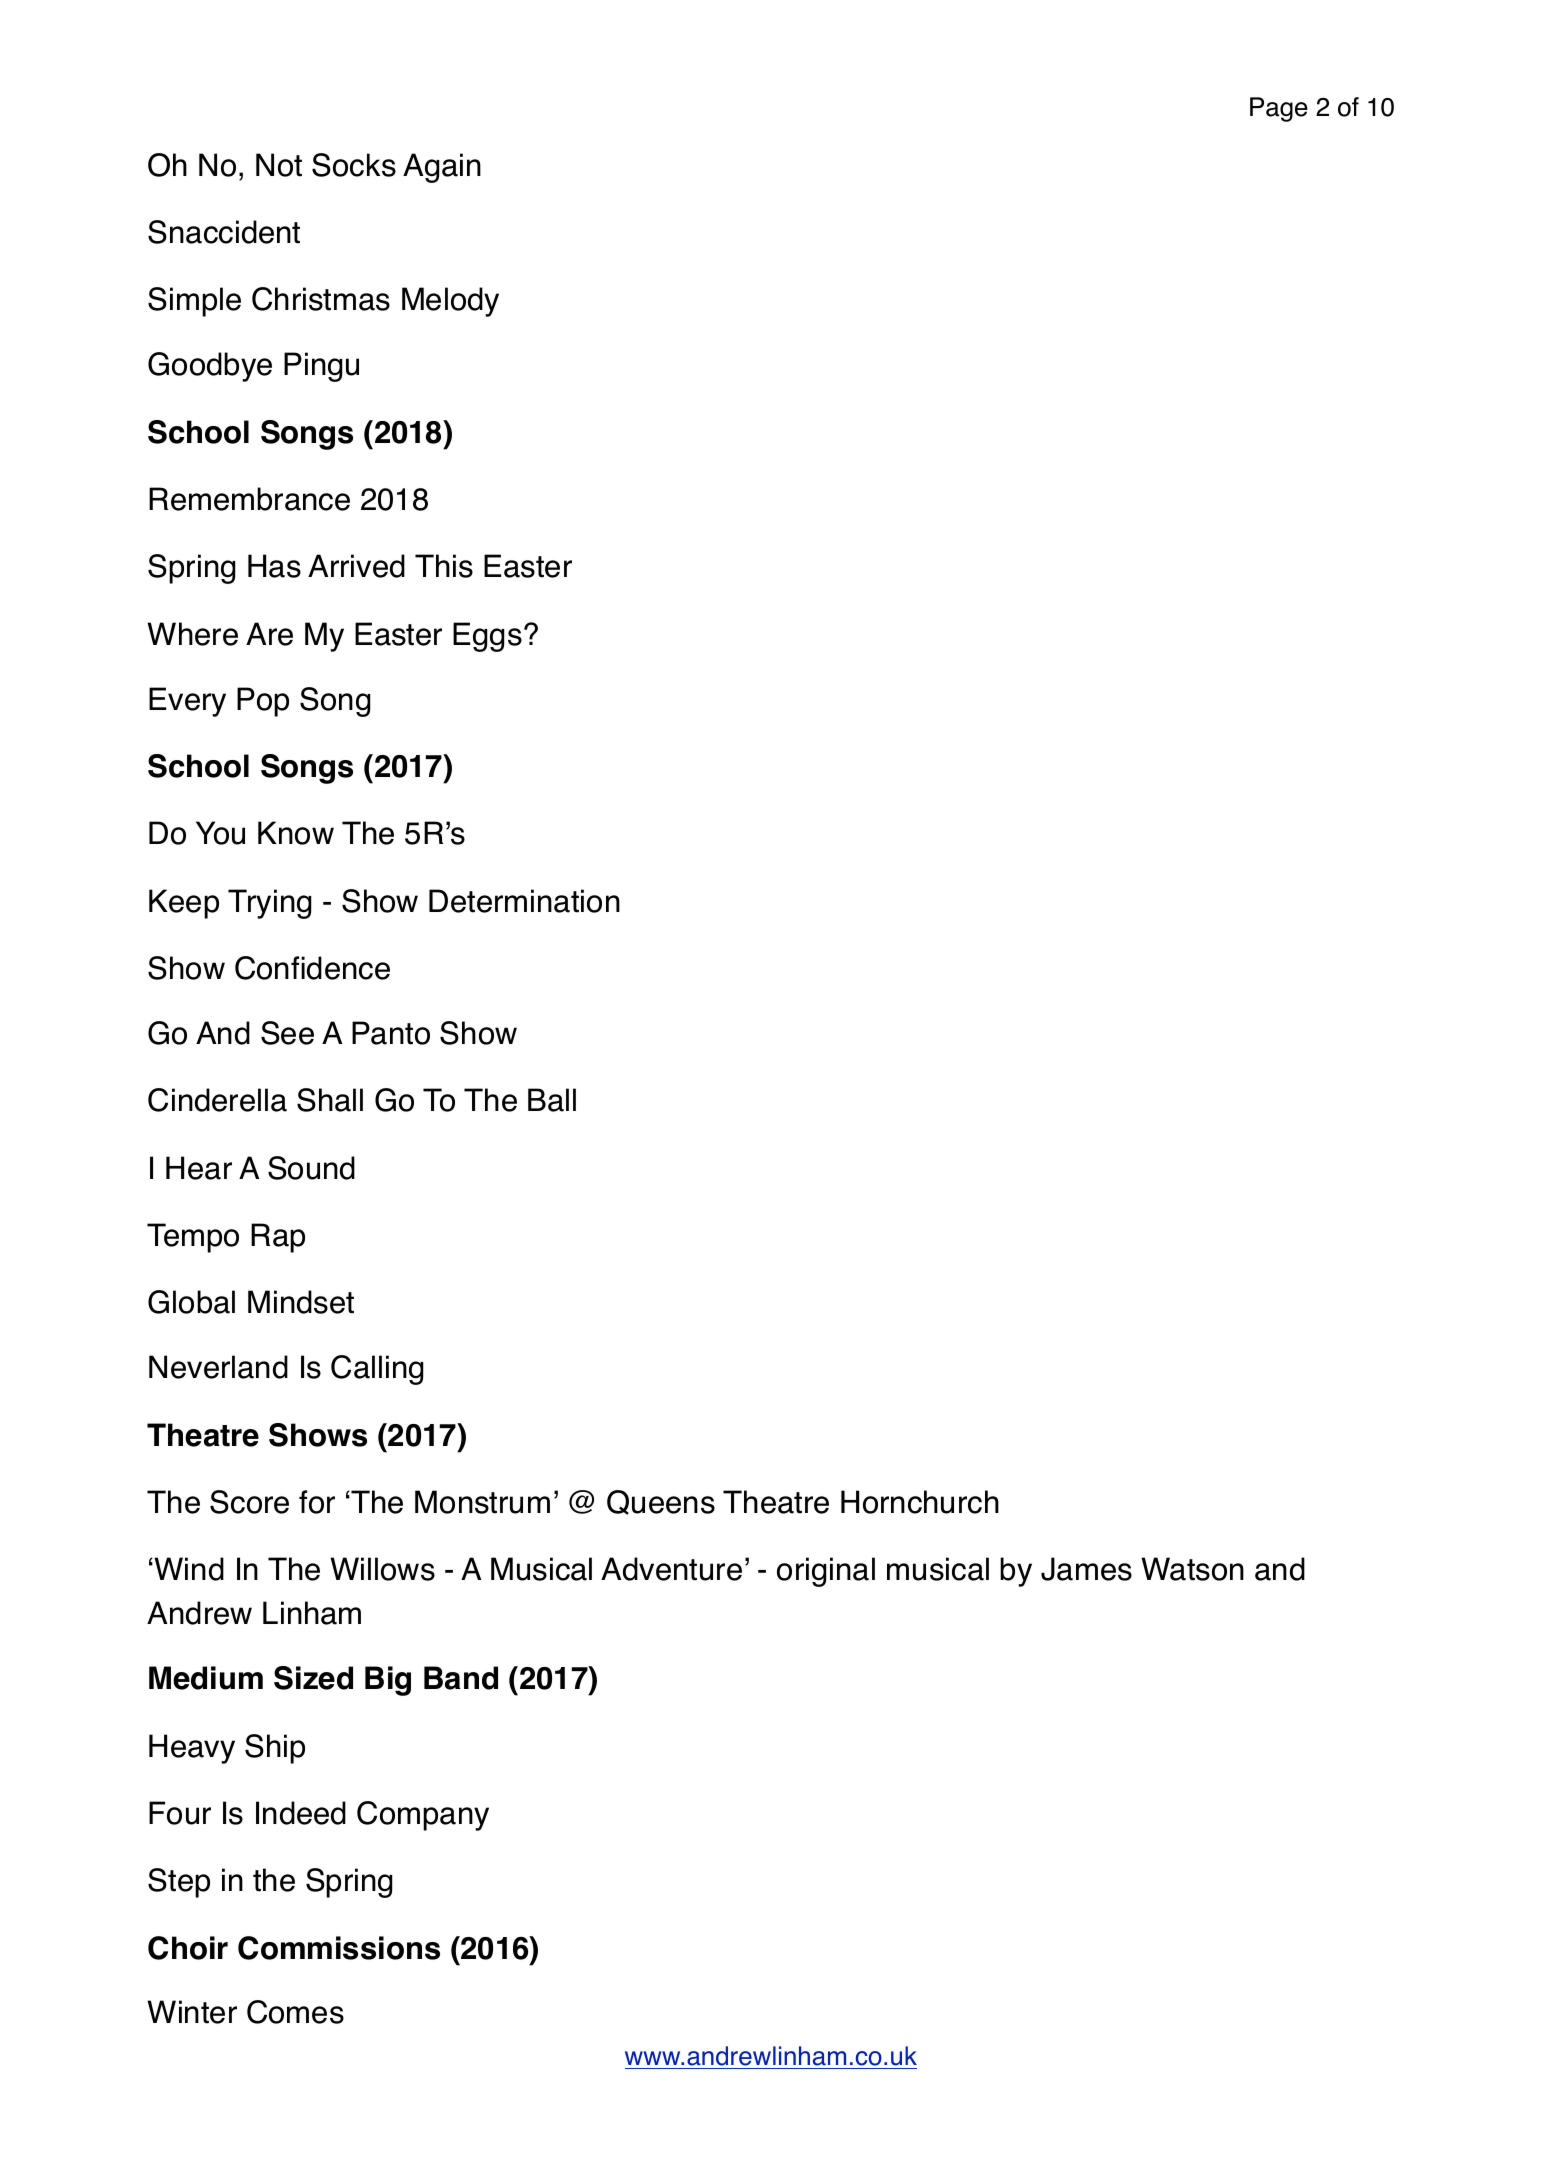 The width and height of the screenshot is (1542, 2182). I want to click on Company, so click(423, 1816).
